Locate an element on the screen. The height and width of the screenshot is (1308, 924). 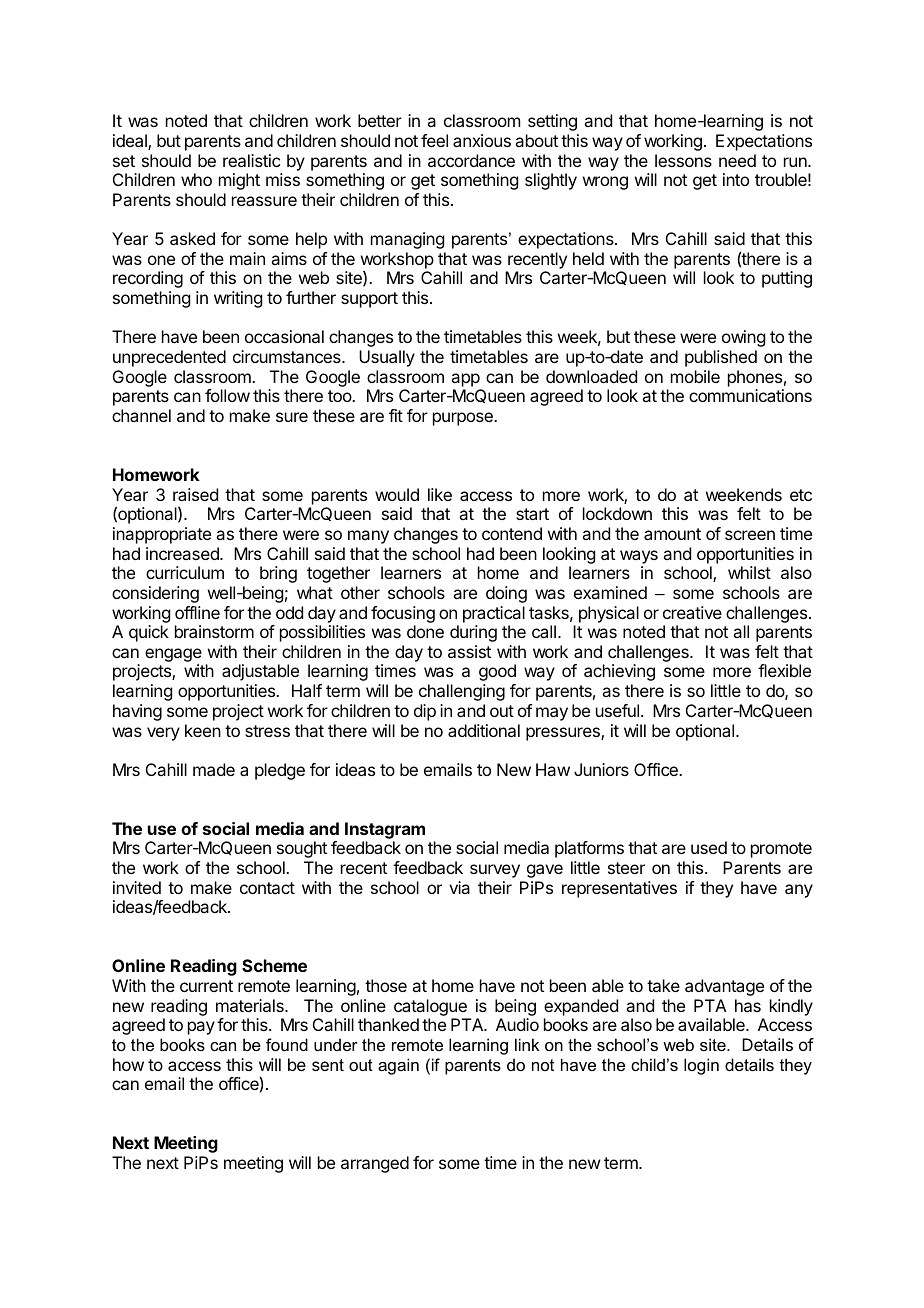
accordance is located at coordinates (471, 160).
